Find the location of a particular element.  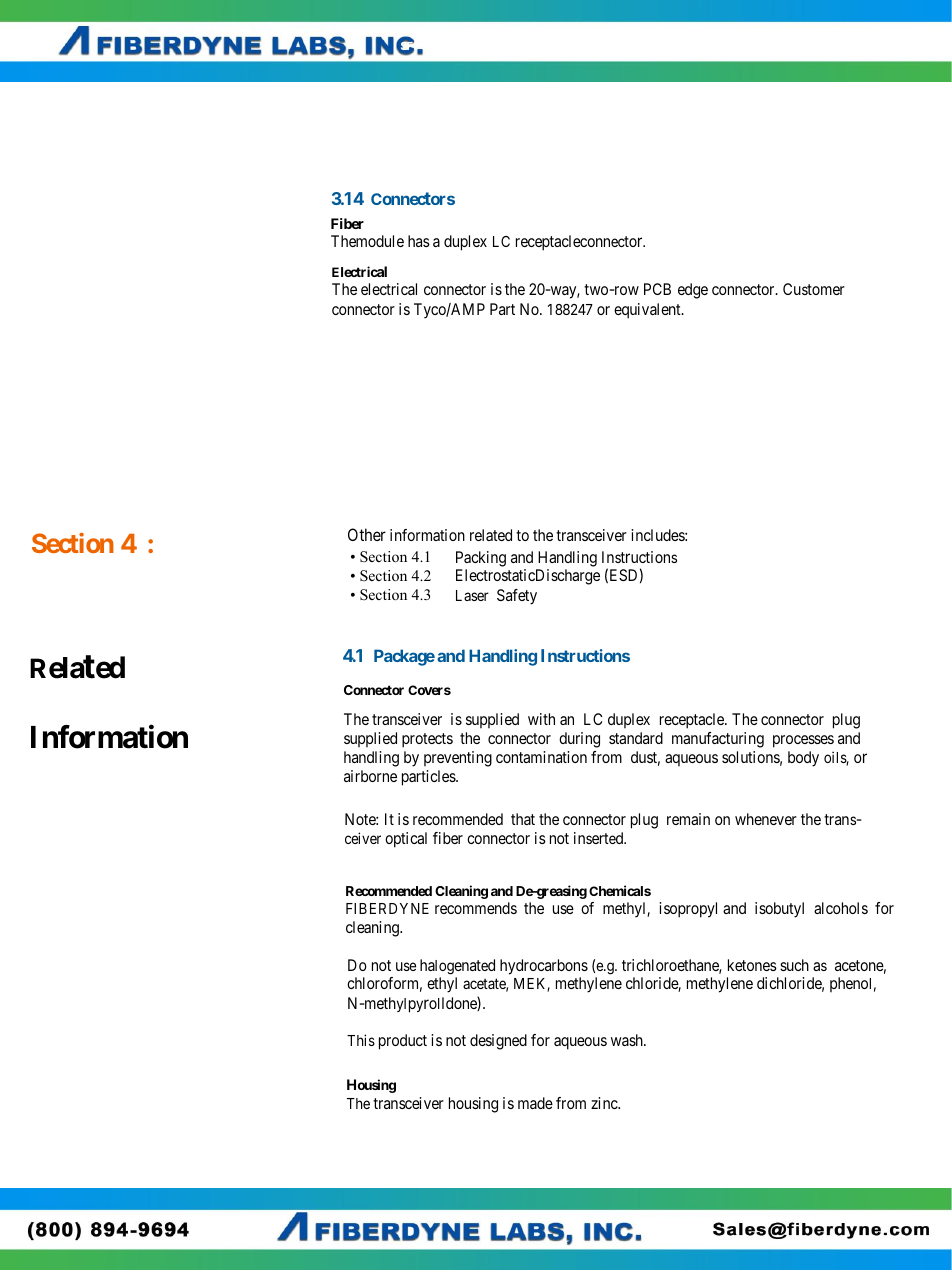

such is located at coordinates (794, 965).
